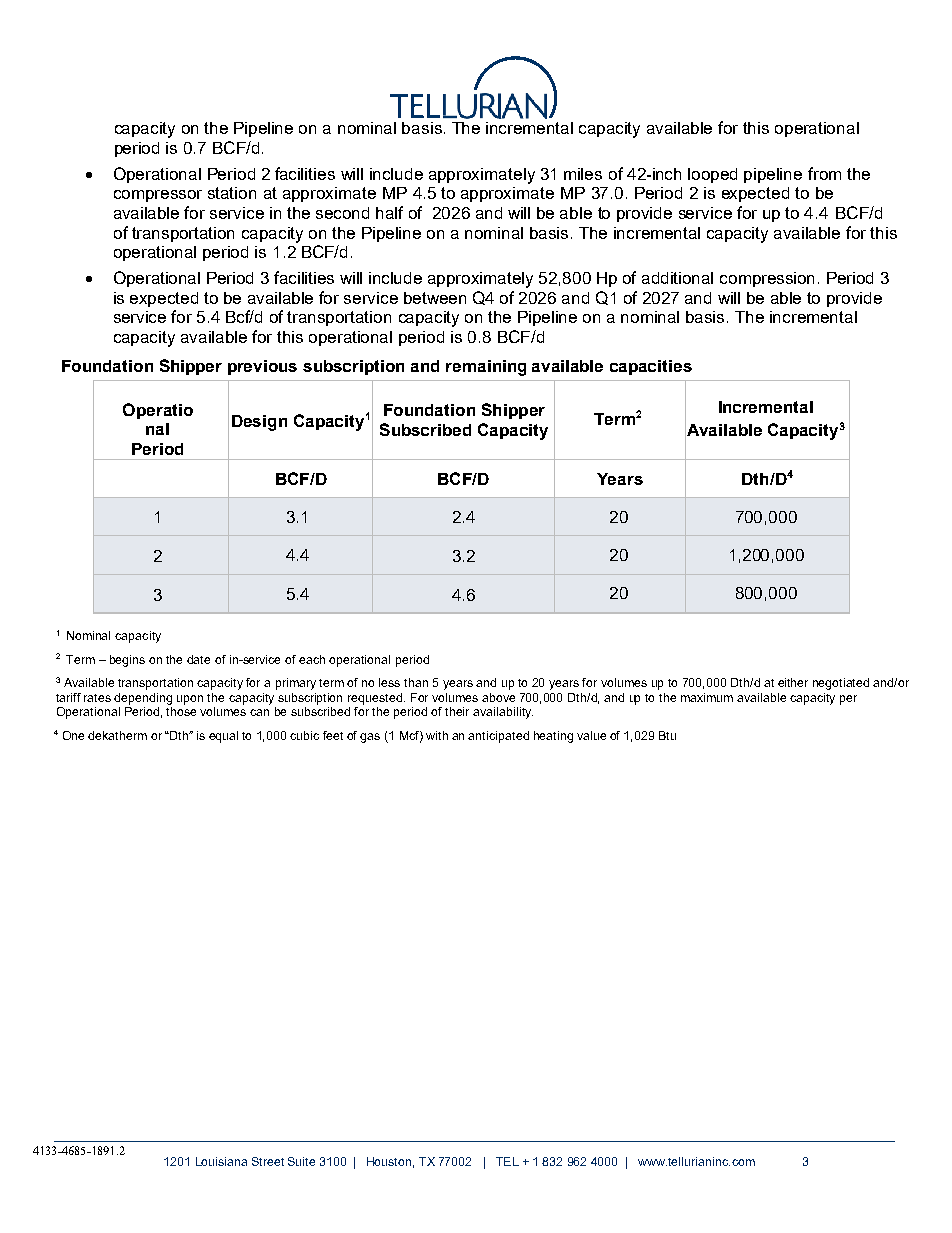 The height and width of the screenshot is (1233, 952). What do you see at coordinates (389, 212) in the screenshot?
I see `half` at bounding box center [389, 212].
